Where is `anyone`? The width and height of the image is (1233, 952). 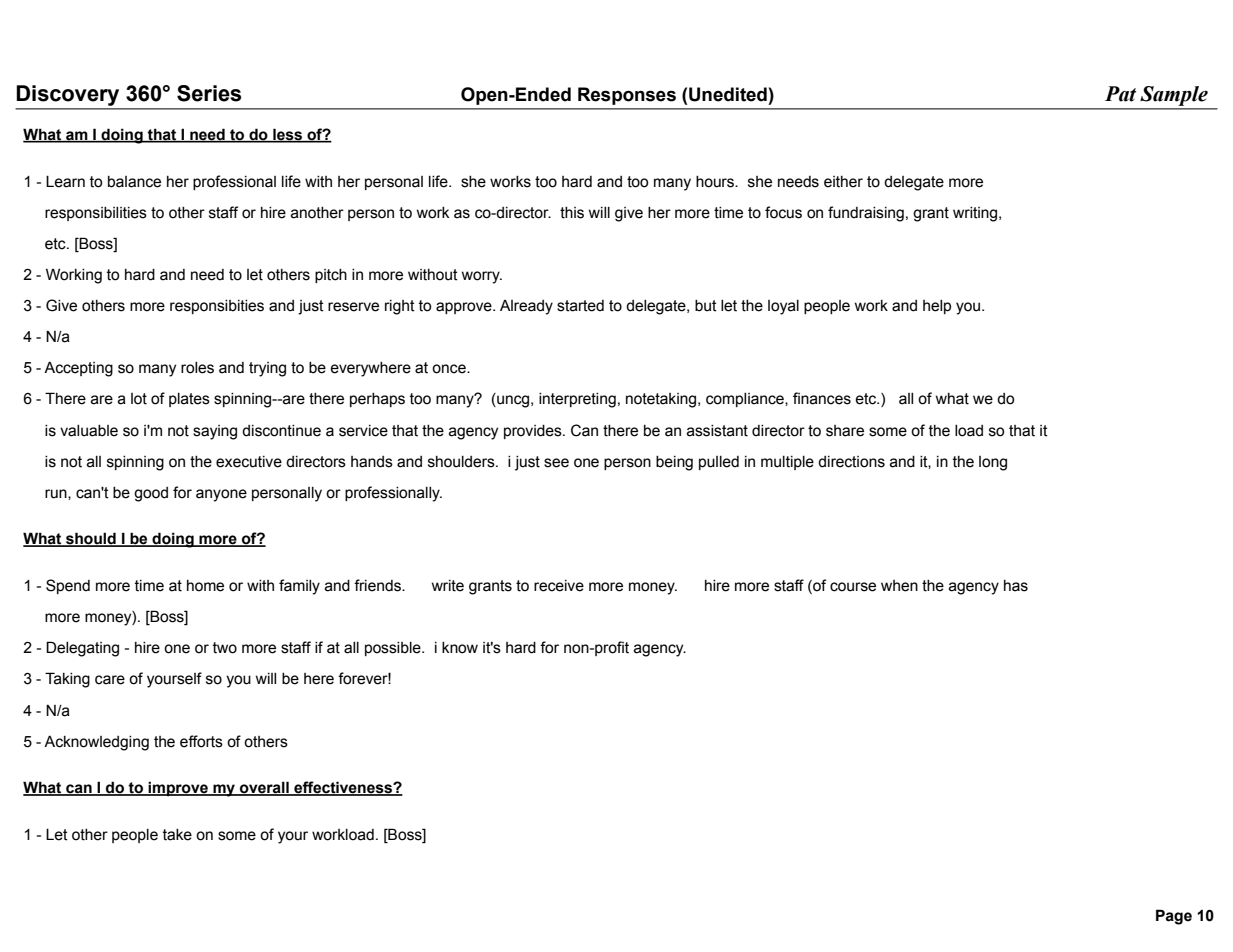
anyone is located at coordinates (221, 495).
